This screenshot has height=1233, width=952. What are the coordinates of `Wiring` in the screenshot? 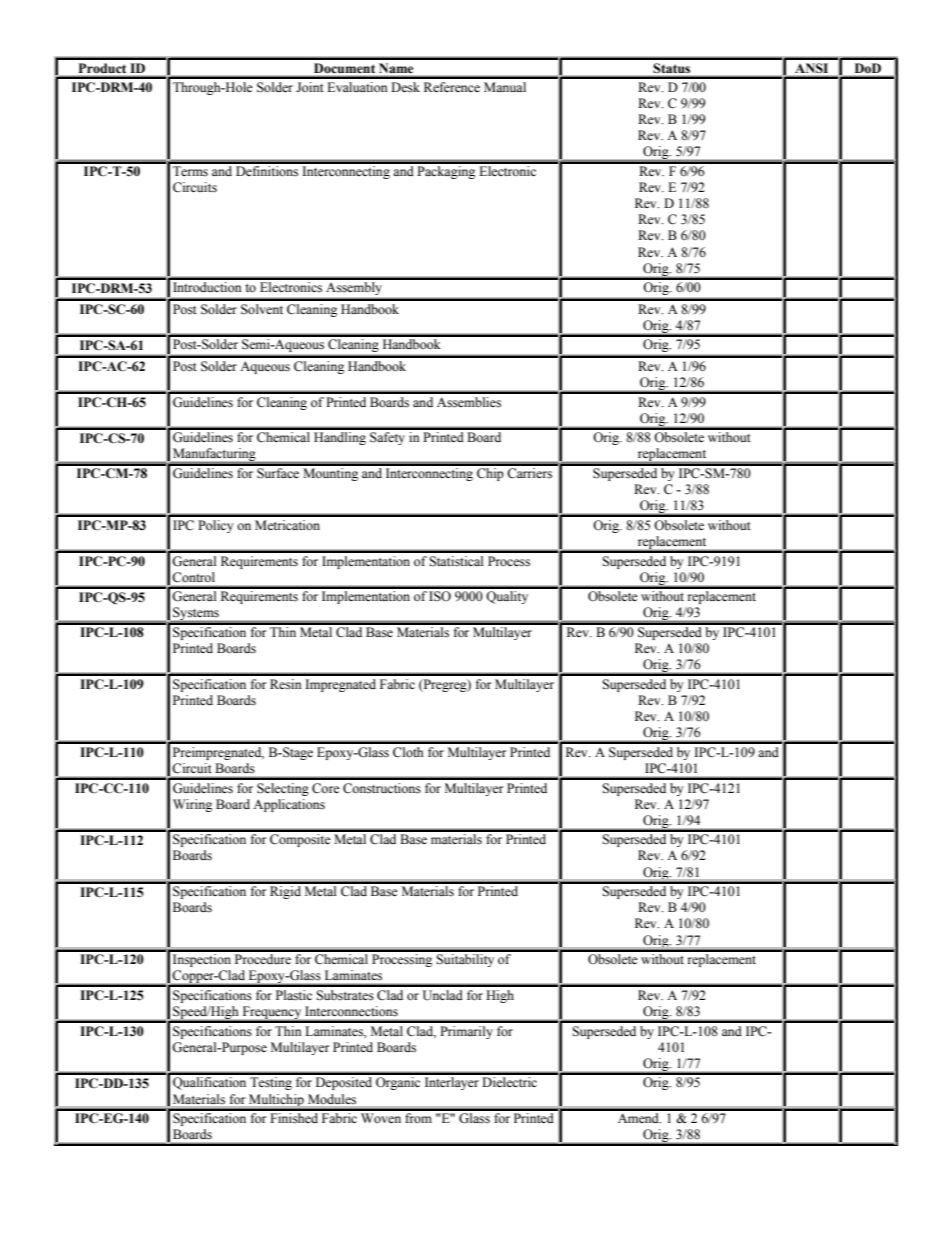 It's located at (192, 805).
